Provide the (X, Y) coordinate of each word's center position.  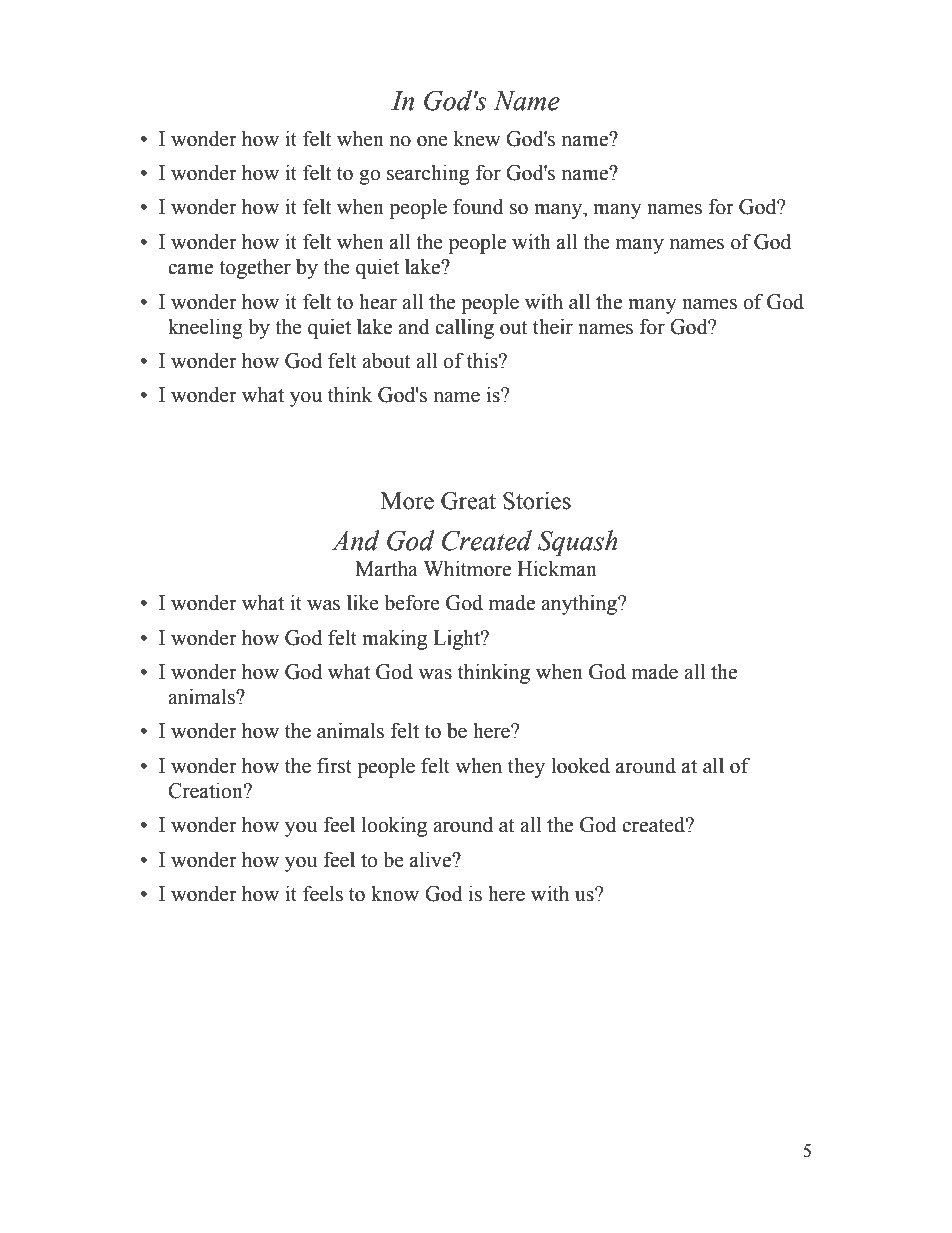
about (386, 361)
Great (468, 501)
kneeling (205, 329)
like (363, 603)
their (553, 327)
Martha (386, 569)
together (255, 269)
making (394, 640)
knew (477, 139)
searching (428, 175)
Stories (537, 500)
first (334, 765)
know (395, 894)
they (526, 768)
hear (378, 302)
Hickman (557, 569)
